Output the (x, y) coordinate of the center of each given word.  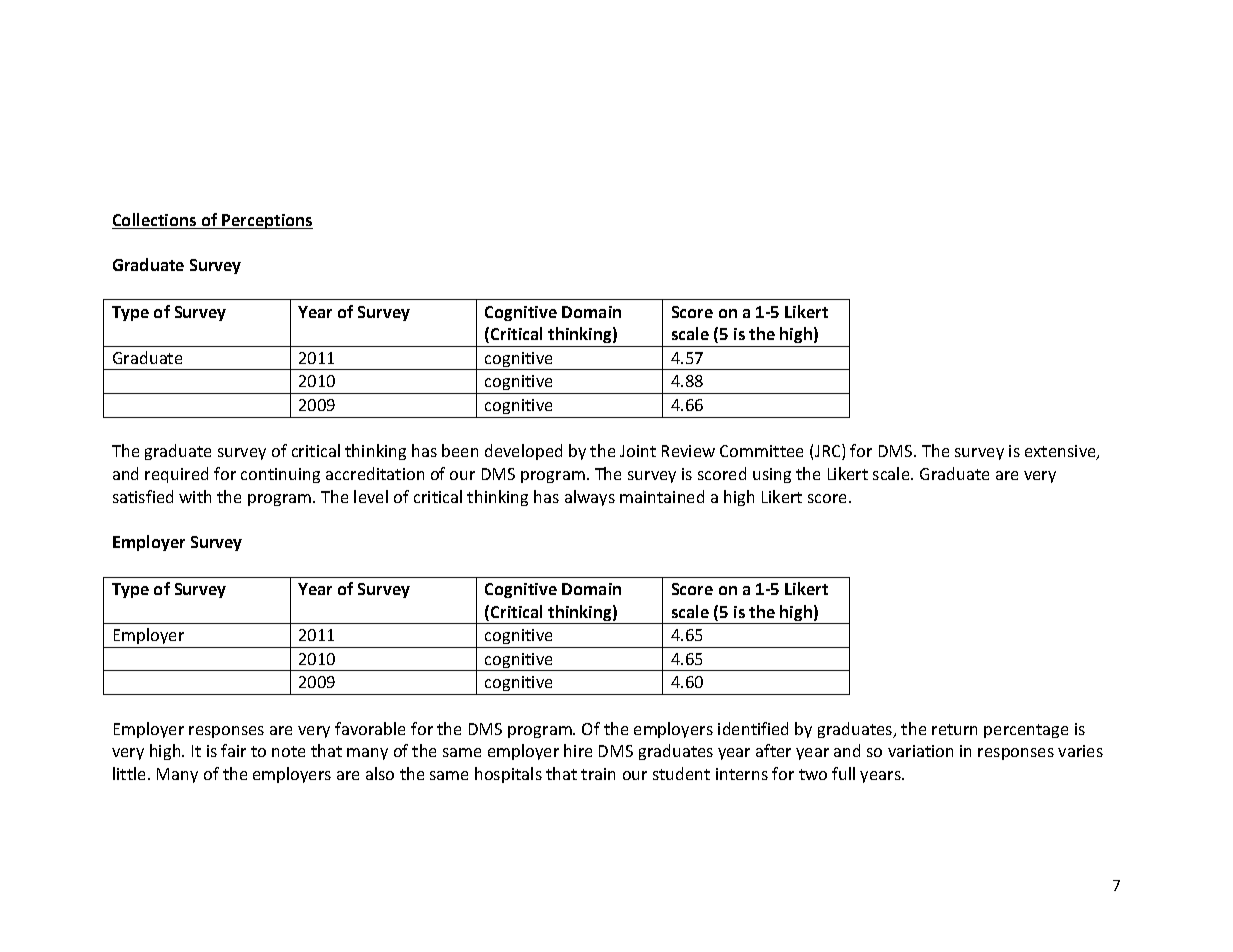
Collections (155, 221)
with (195, 496)
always (590, 498)
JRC (829, 452)
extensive (1061, 452)
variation (920, 751)
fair (233, 750)
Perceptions (266, 221)
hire (578, 750)
